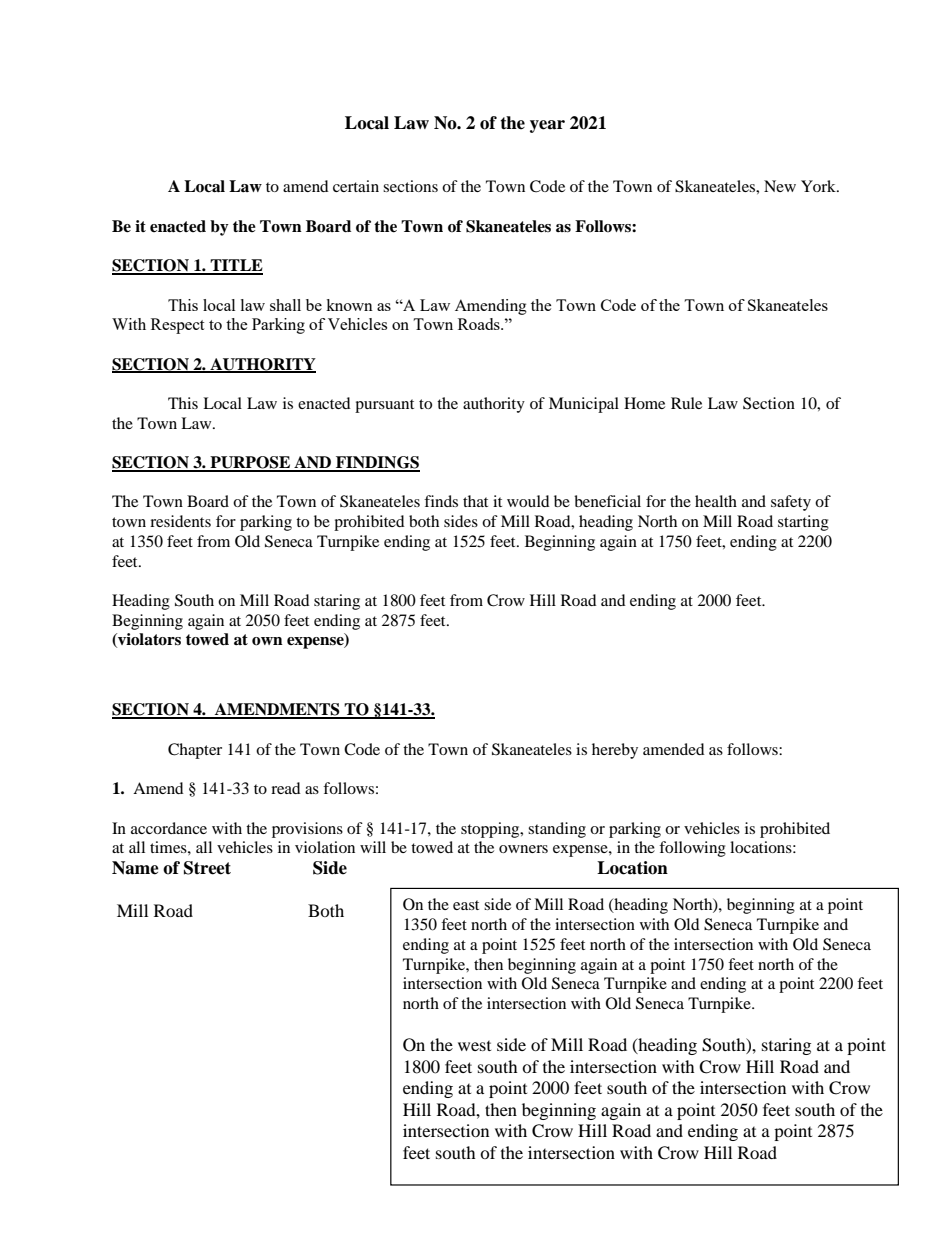 Image resolution: width=952 pixels, height=1233 pixels. I want to click on following, so click(692, 849).
